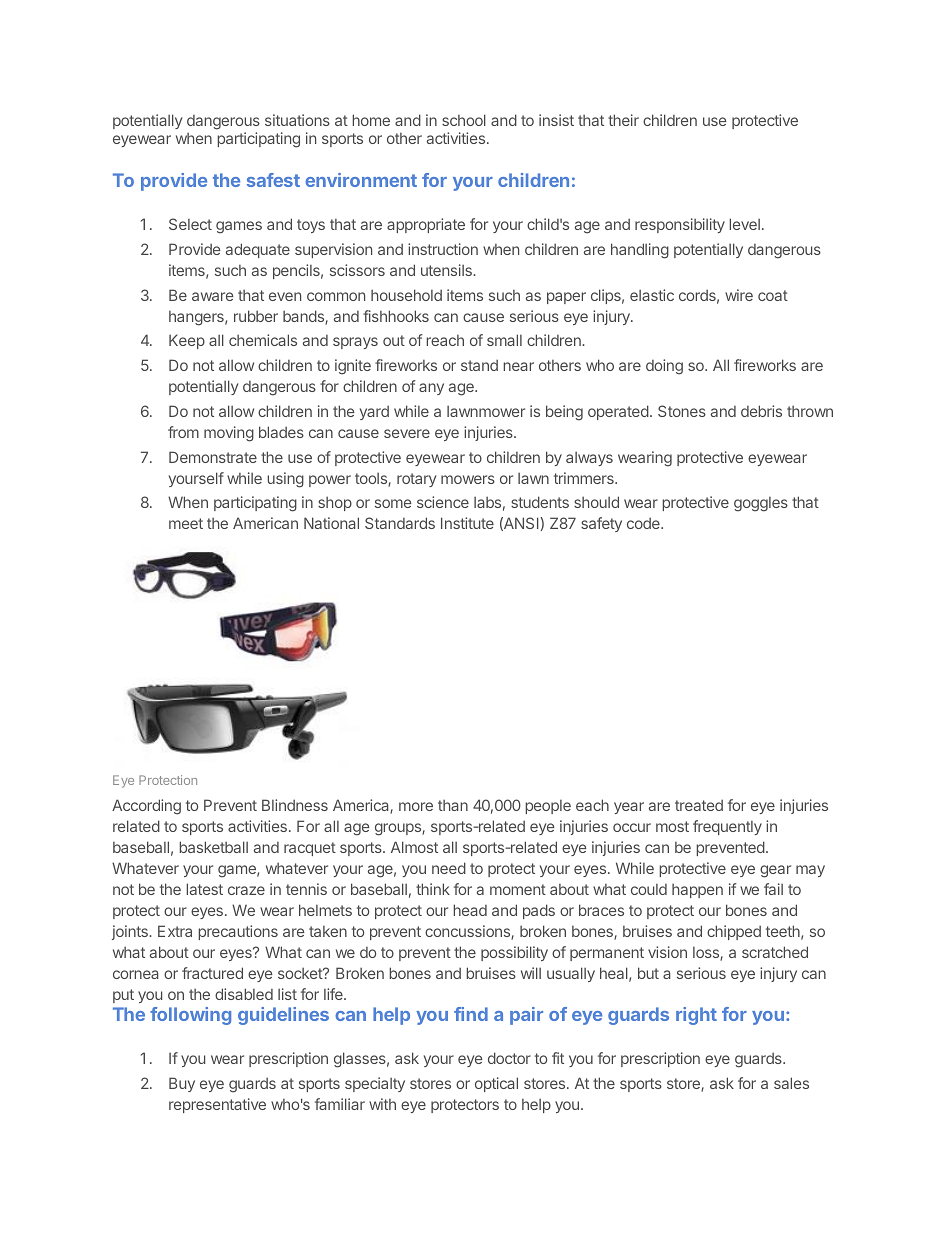 Image resolution: width=952 pixels, height=1233 pixels. I want to click on optical, so click(496, 1084).
